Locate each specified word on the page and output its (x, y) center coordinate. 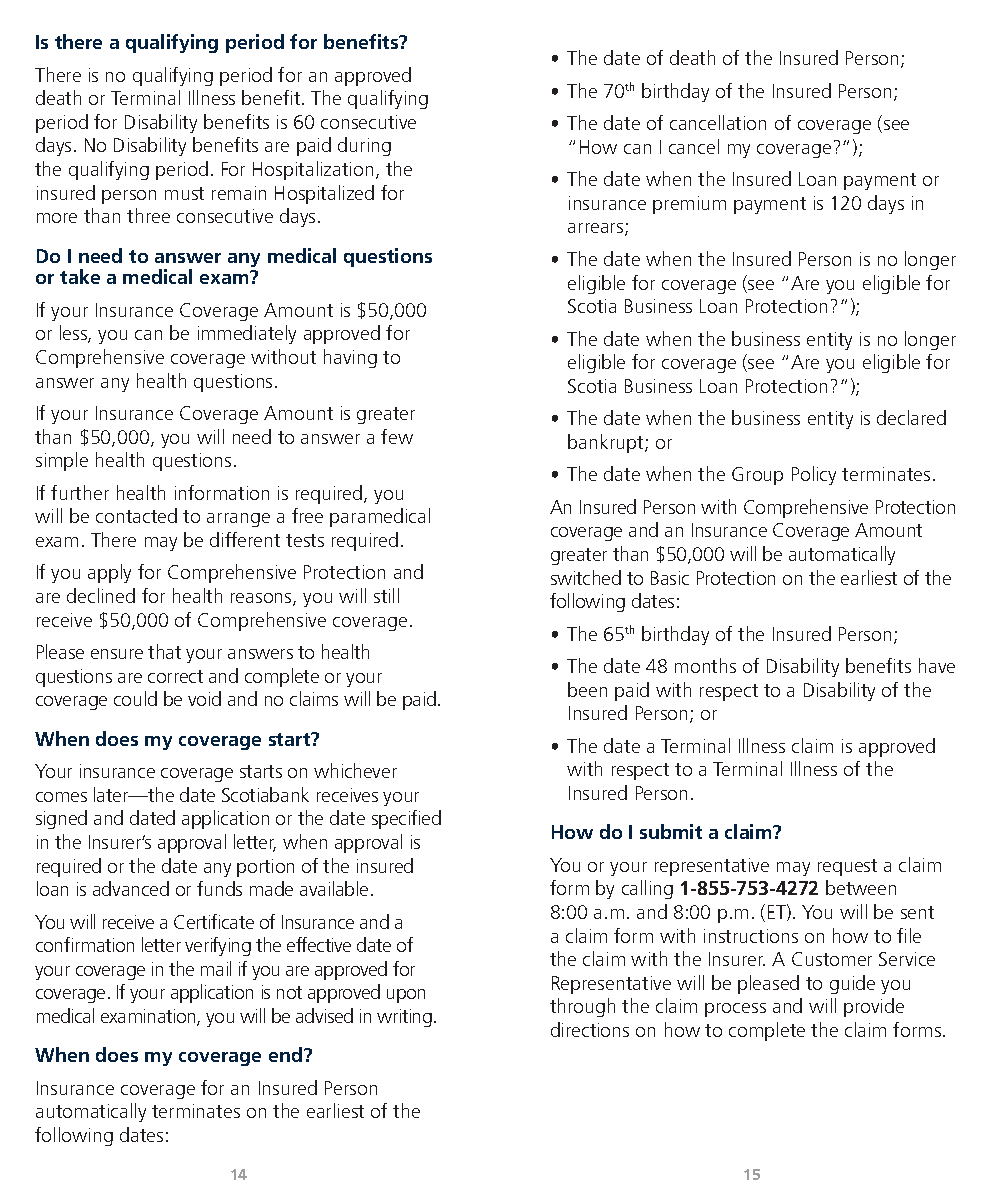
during (364, 146)
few (397, 436)
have (937, 665)
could (135, 698)
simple (62, 461)
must (184, 193)
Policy (814, 475)
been (587, 689)
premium (689, 205)
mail (216, 968)
